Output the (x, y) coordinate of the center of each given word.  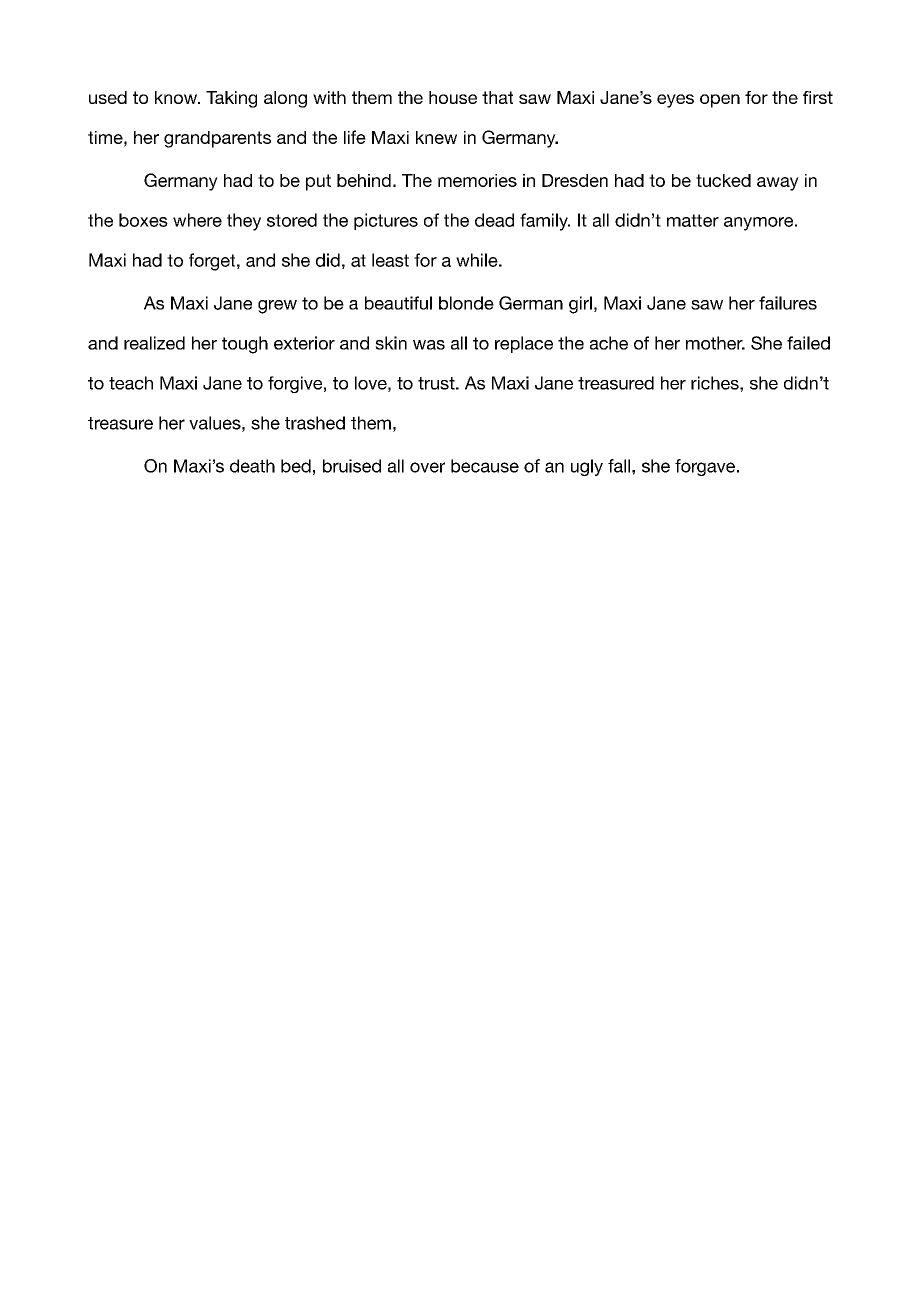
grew (277, 307)
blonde (466, 303)
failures (788, 303)
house (453, 97)
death (252, 466)
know (177, 97)
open (720, 101)
